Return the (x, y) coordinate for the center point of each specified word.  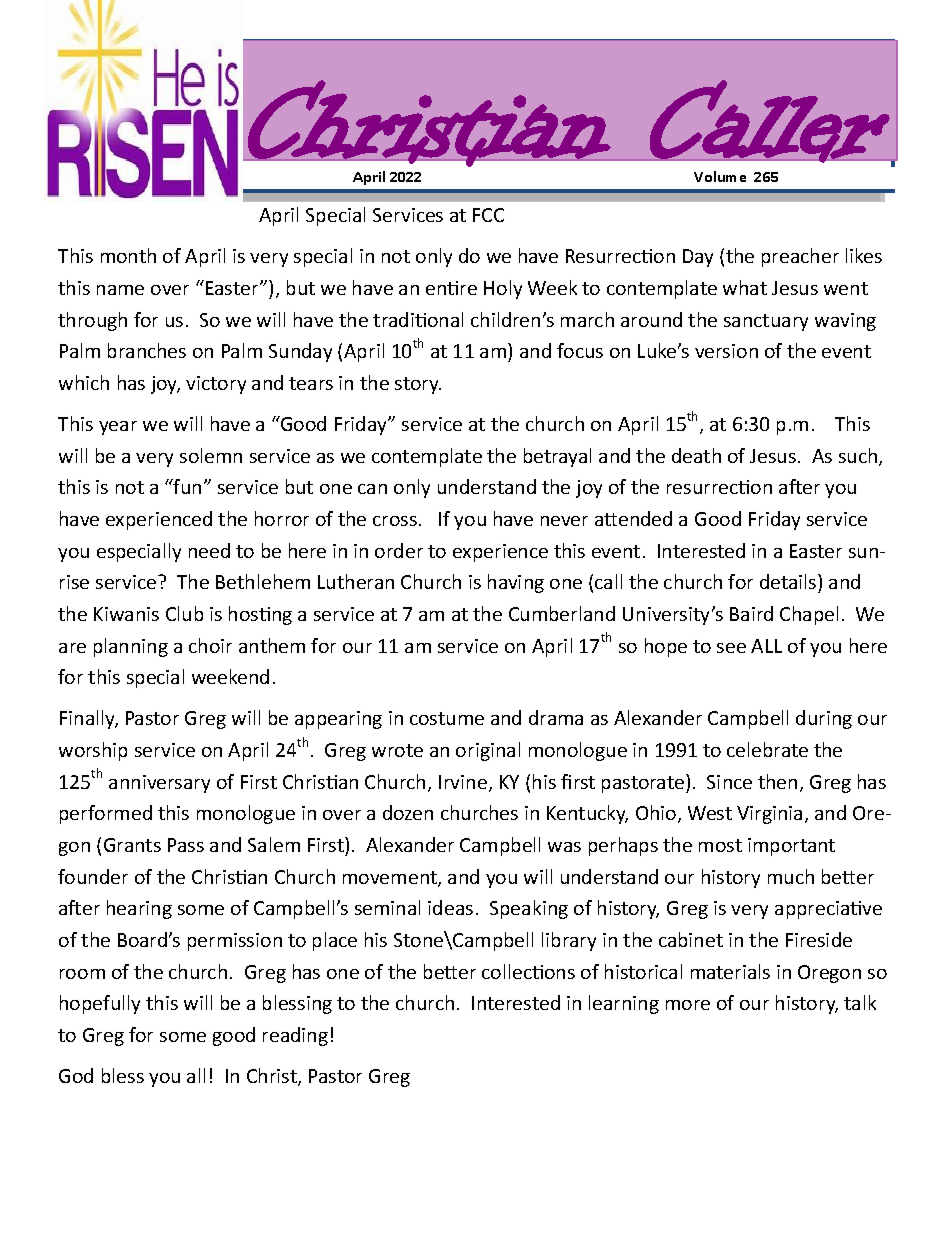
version (726, 351)
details (789, 583)
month (128, 255)
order (399, 550)
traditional (418, 319)
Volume (720, 176)
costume (447, 718)
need (209, 550)
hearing (139, 909)
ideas (450, 907)
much (791, 876)
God (76, 1075)
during (824, 719)
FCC (488, 215)
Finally (89, 719)
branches (147, 350)
